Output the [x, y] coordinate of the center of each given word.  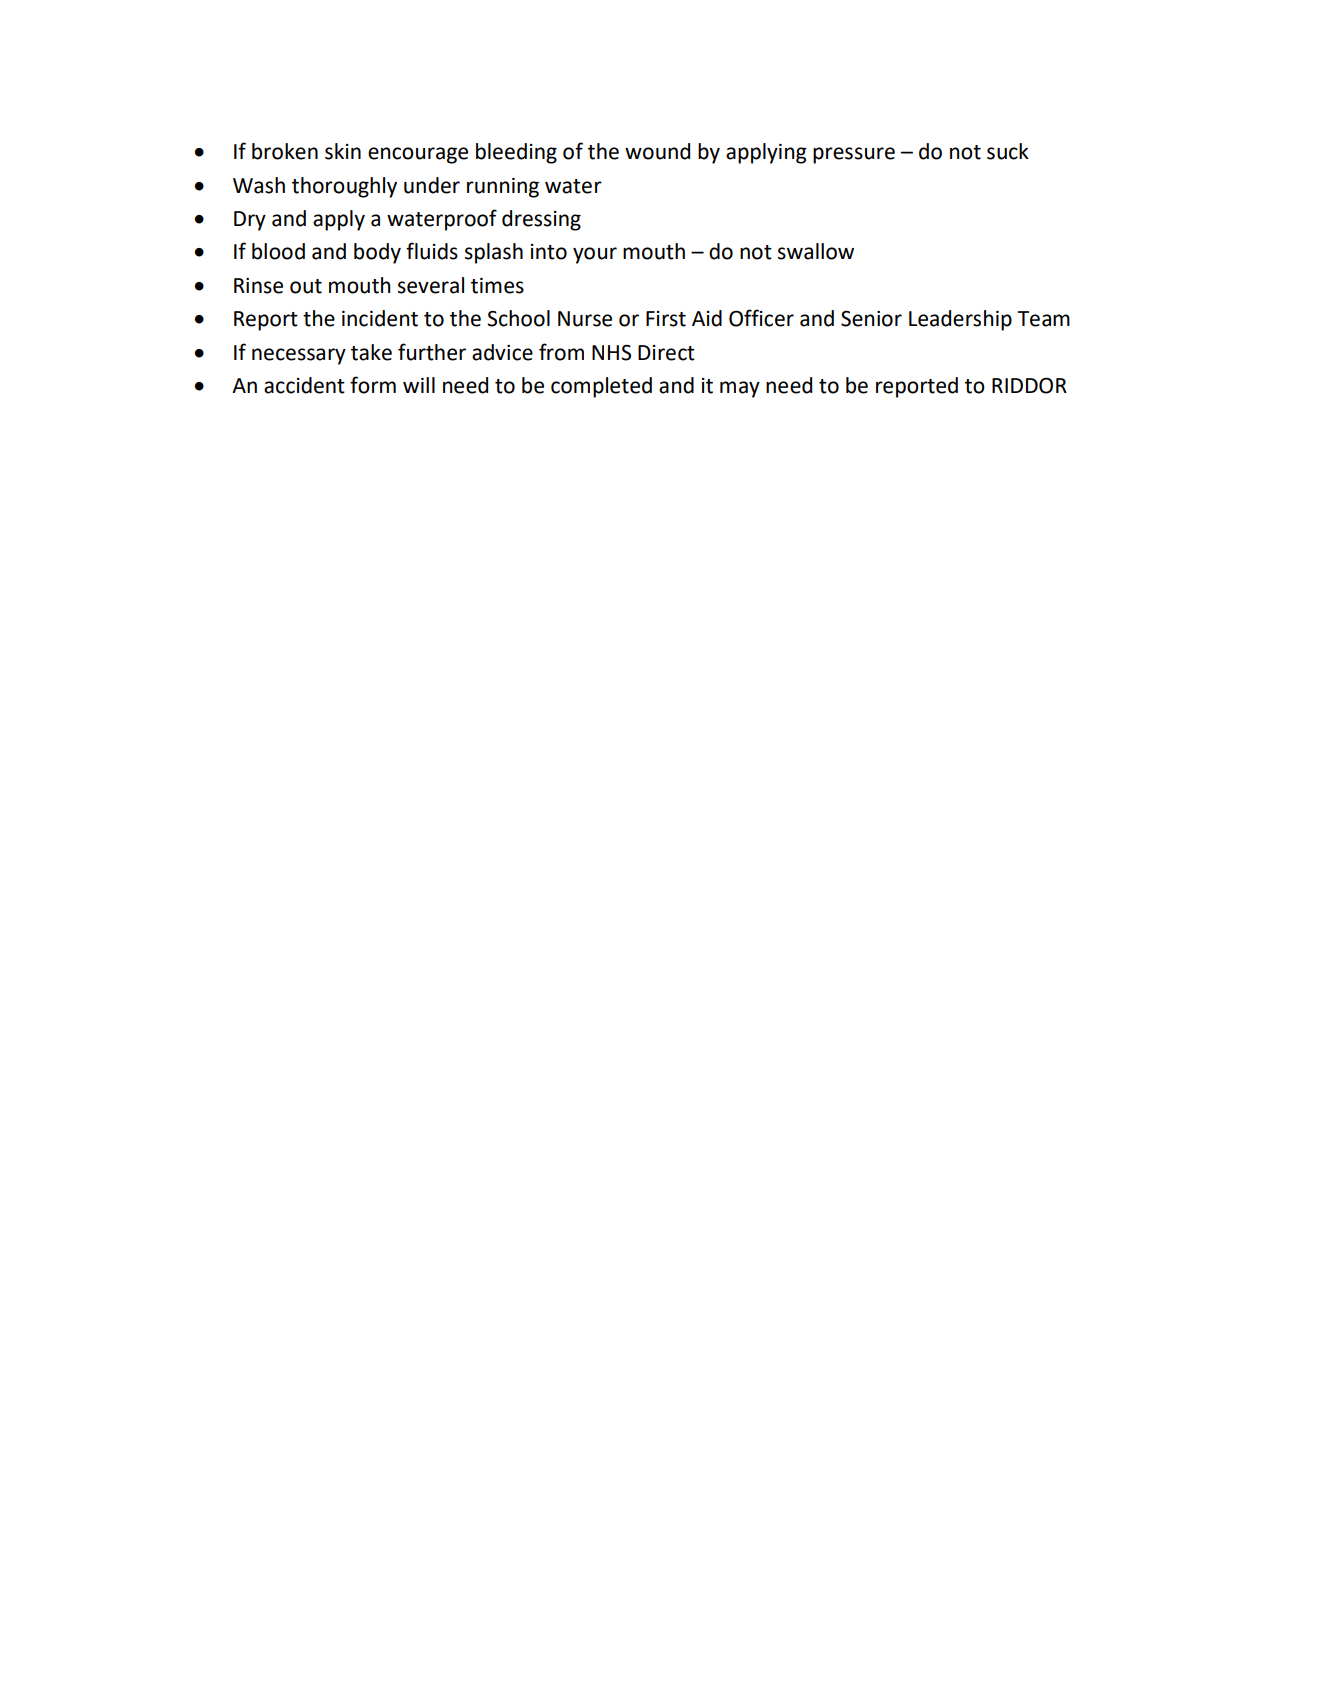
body [377, 253]
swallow [816, 251]
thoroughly [344, 187]
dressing [541, 220]
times [497, 286]
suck [1008, 151]
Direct [666, 353]
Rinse [258, 286]
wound [657, 151]
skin [343, 151]
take [371, 352]
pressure [854, 155]
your [595, 255]
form [373, 385]
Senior [871, 319]
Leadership [960, 320]
